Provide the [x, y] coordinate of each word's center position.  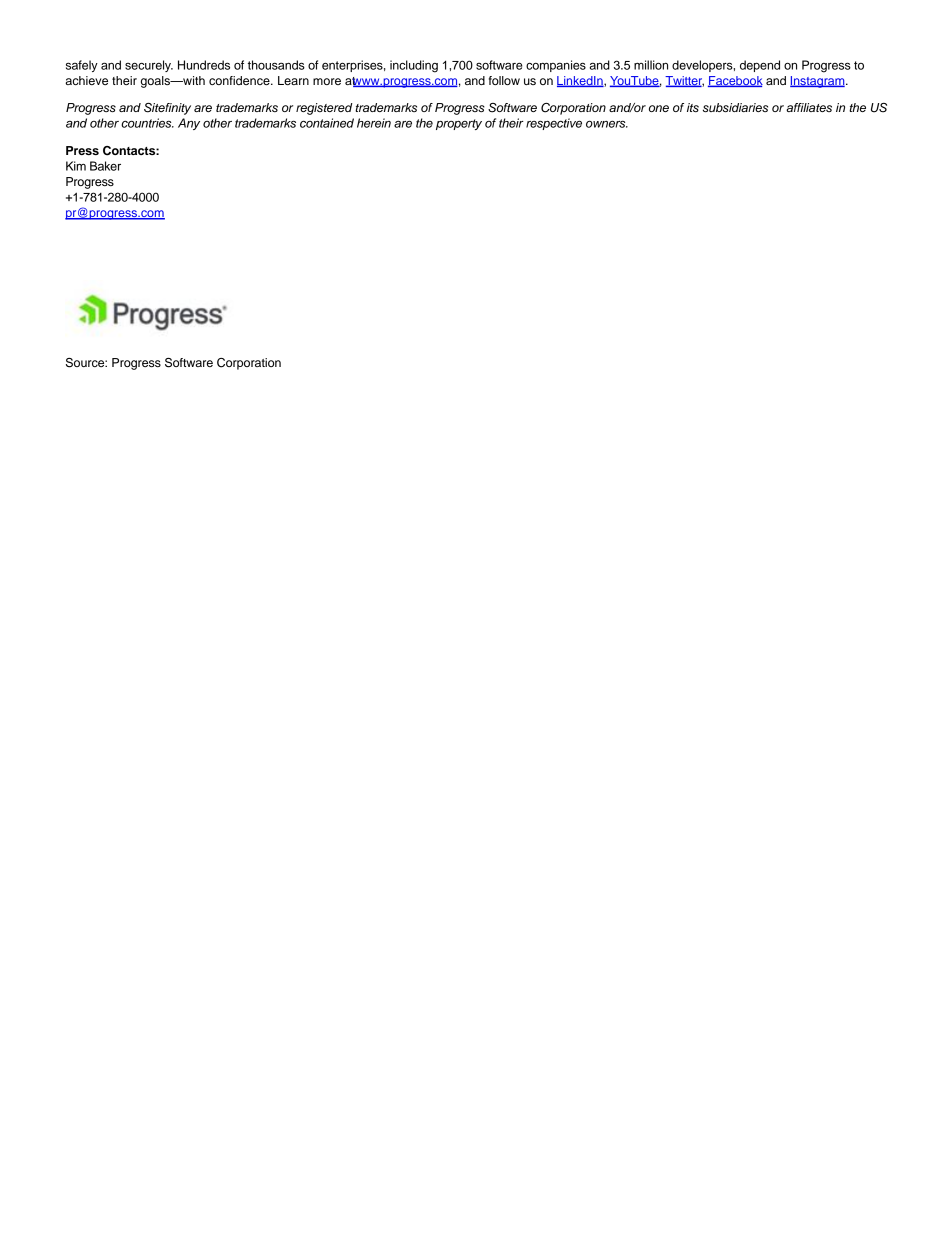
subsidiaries [735, 107]
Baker [105, 166]
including [414, 66]
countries [147, 123]
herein [374, 123]
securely [149, 66]
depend [760, 66]
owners [607, 124]
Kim [76, 166]
